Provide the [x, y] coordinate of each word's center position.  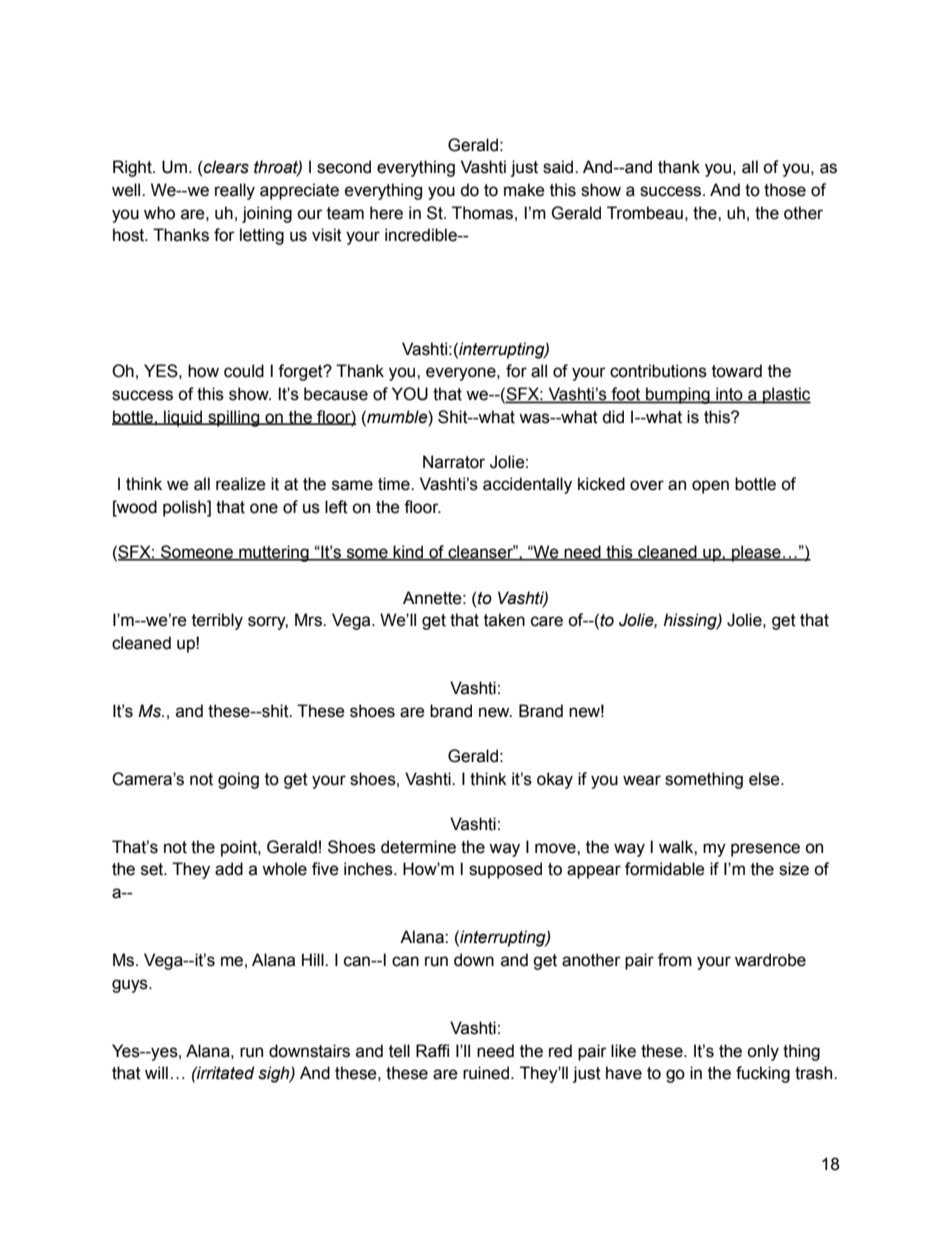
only [763, 1052]
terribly [217, 621]
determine [418, 847]
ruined [486, 1073]
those [785, 190]
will [156, 1072]
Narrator [454, 462]
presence [765, 850]
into [729, 395]
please [756, 553]
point [240, 848]
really [235, 191]
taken [504, 620]
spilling [234, 418]
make [524, 190]
